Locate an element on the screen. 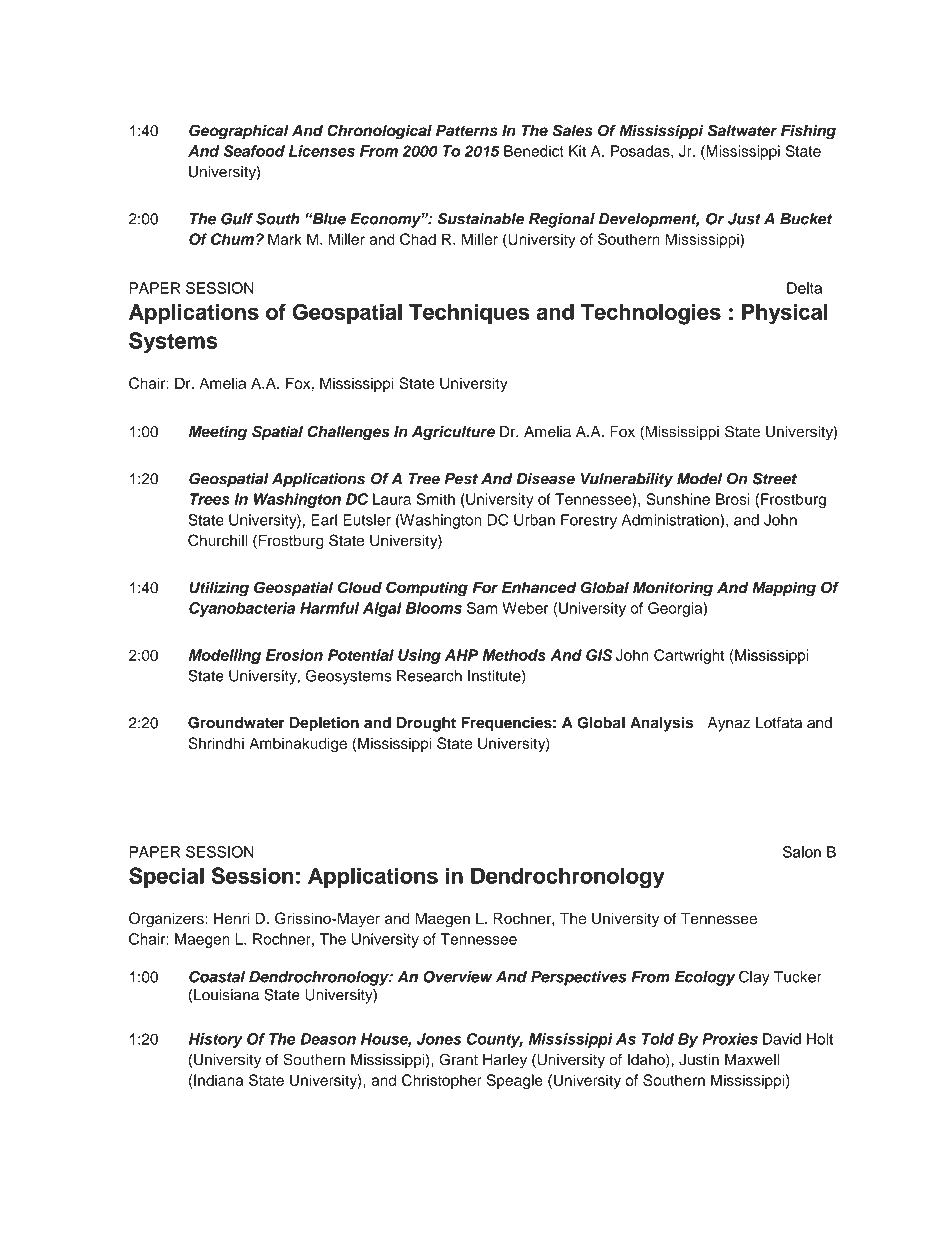 This screenshot has height=1233, width=952. Meeting is located at coordinates (218, 433).
